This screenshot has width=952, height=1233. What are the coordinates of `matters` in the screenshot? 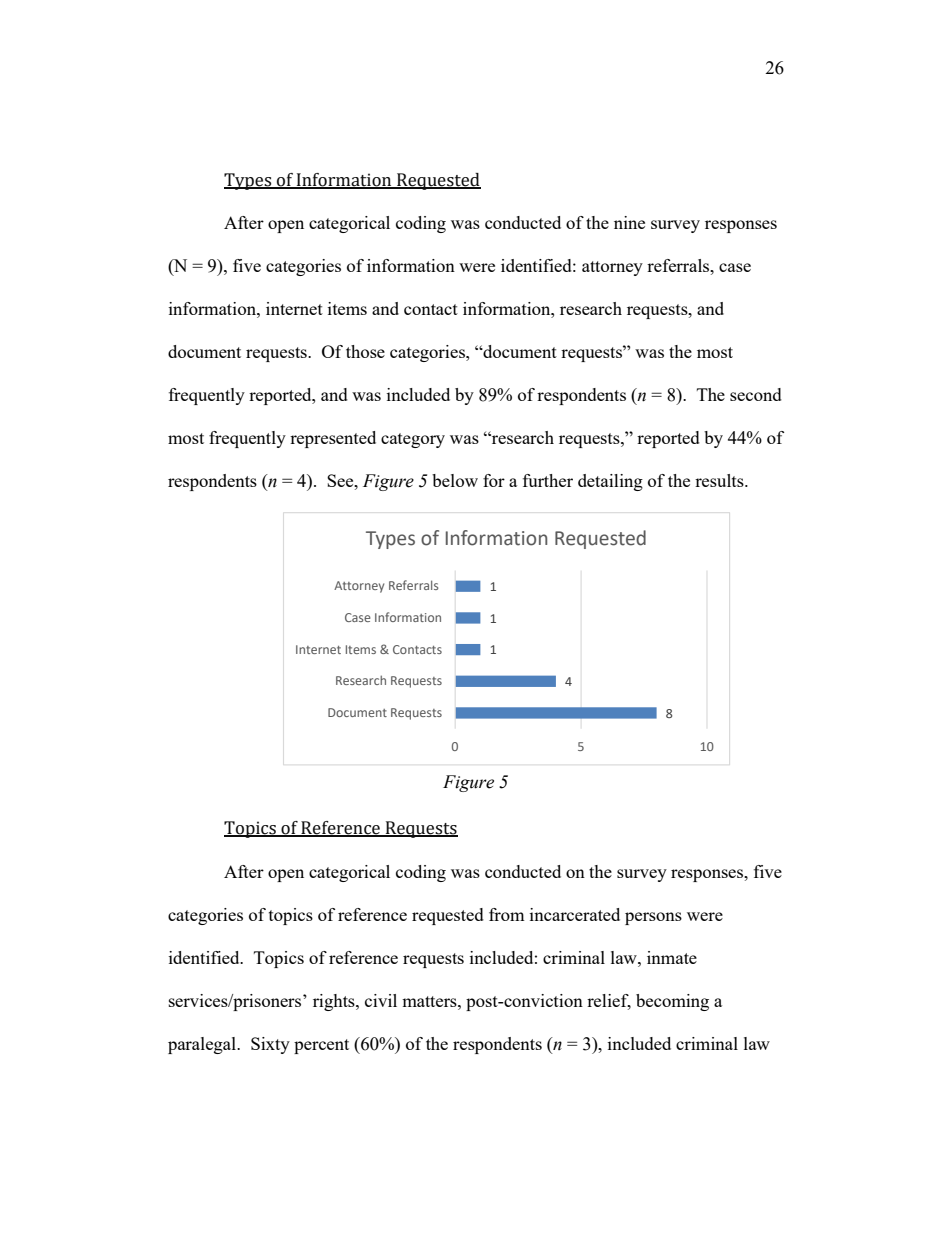 It's located at (430, 1001).
